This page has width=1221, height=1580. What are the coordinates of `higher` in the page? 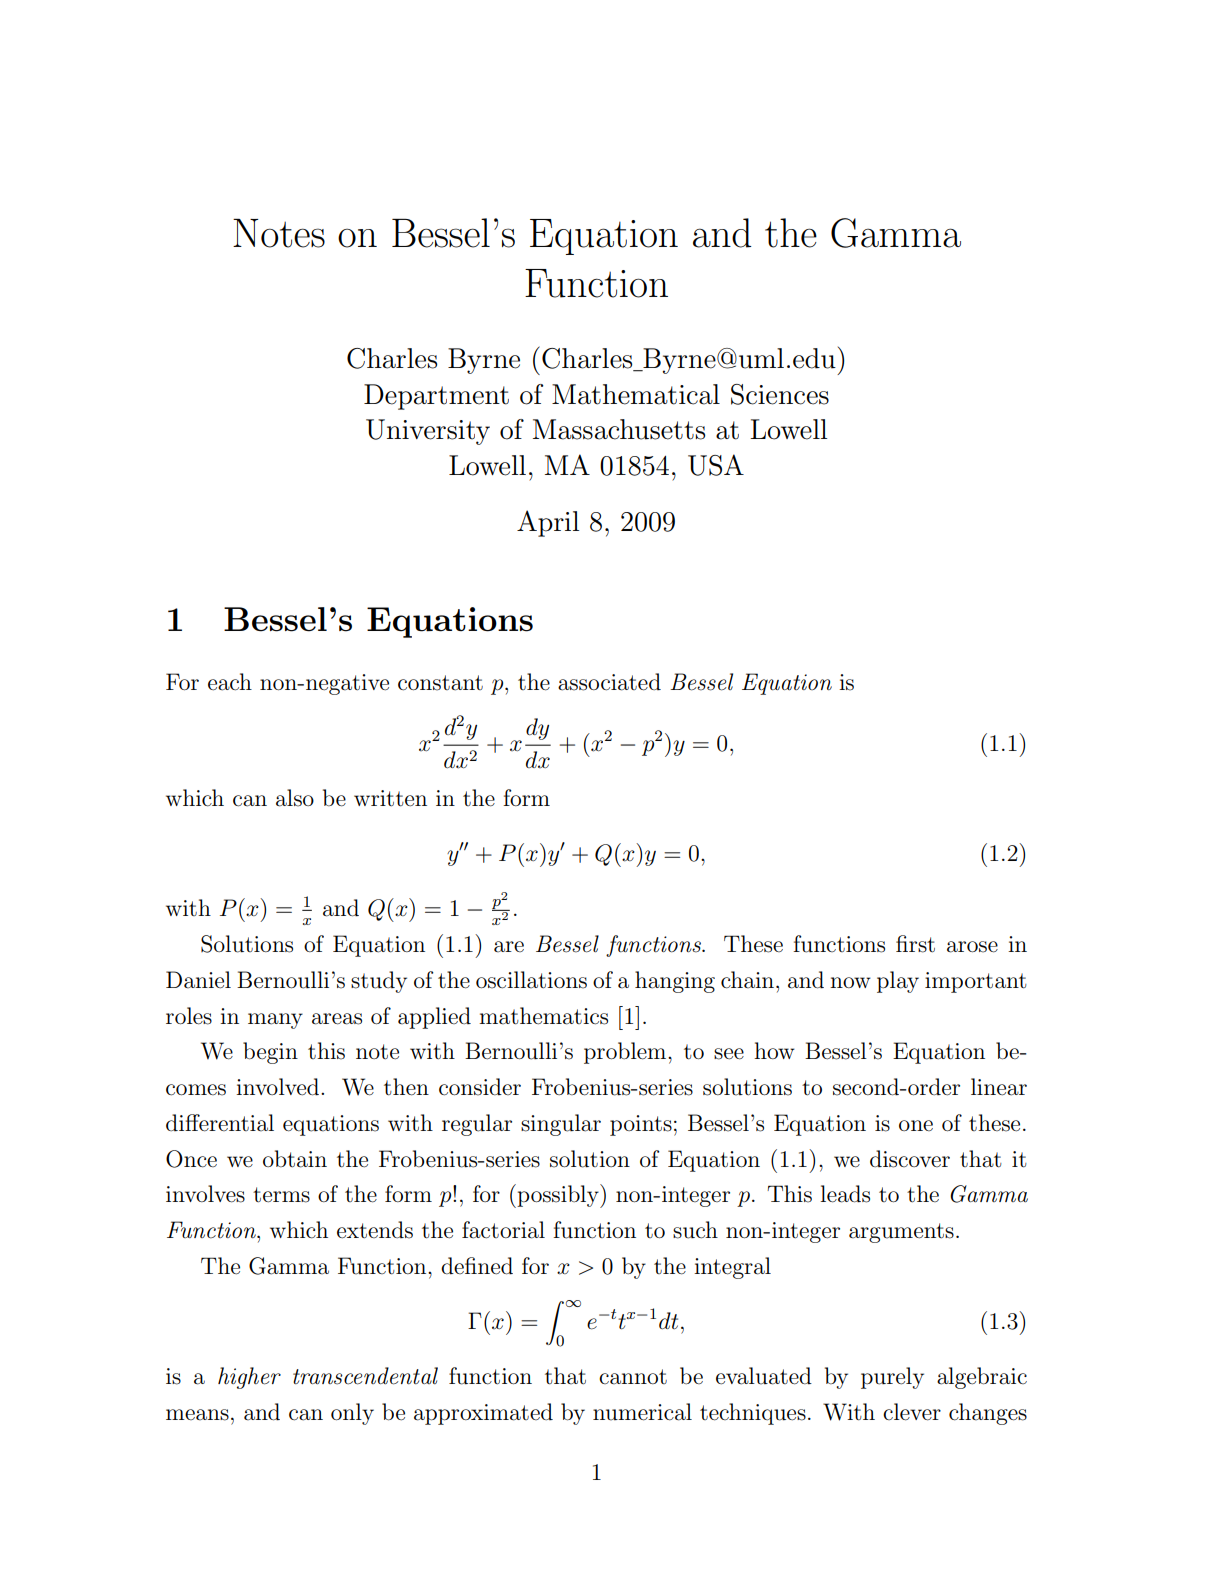 It's located at (249, 1378).
